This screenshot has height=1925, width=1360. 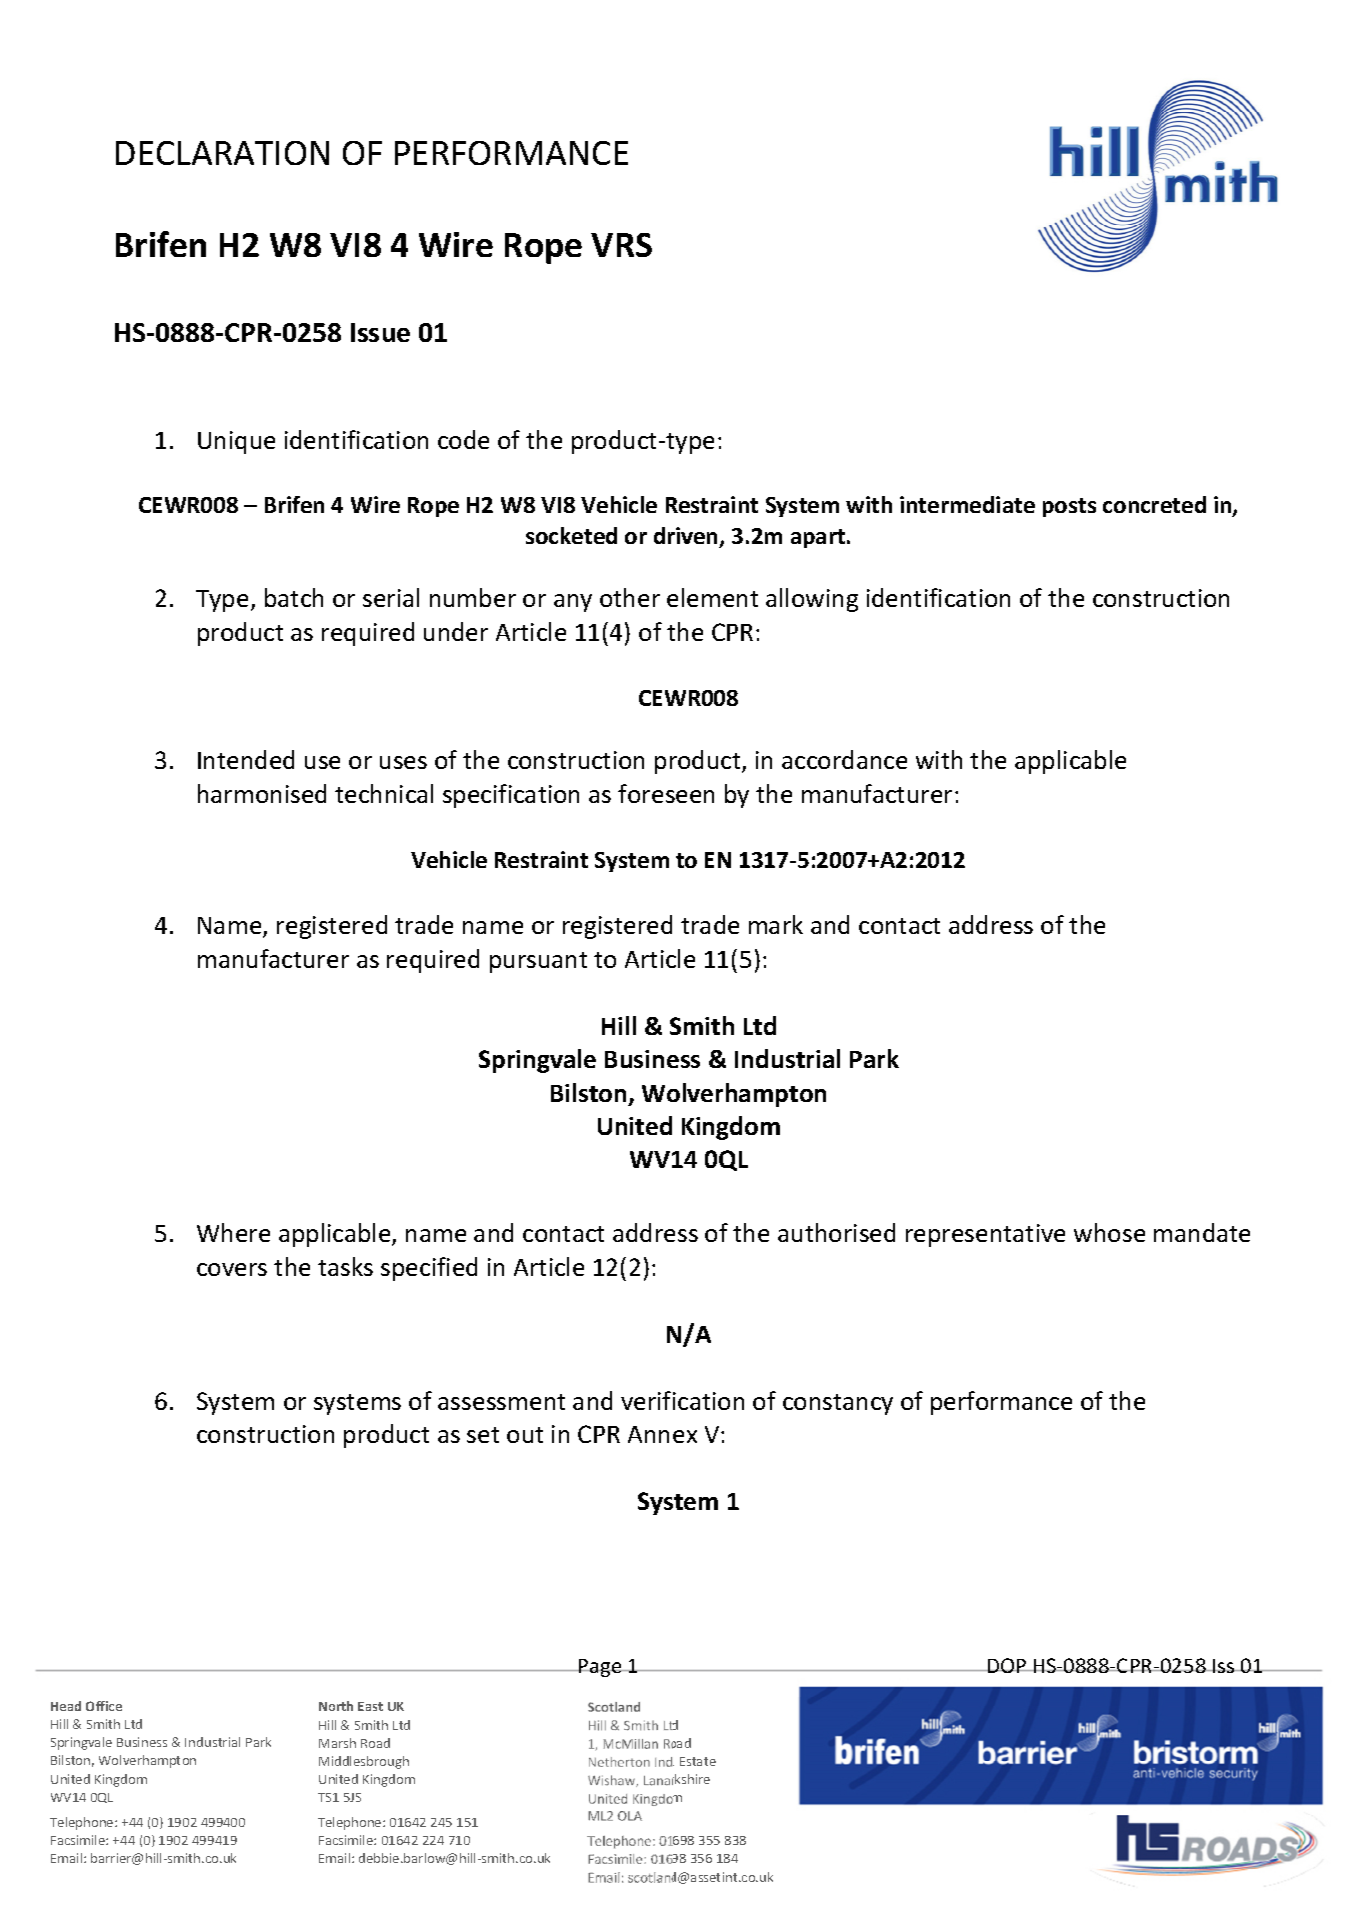 What do you see at coordinates (1109, 1232) in the screenshot?
I see `whose` at bounding box center [1109, 1232].
